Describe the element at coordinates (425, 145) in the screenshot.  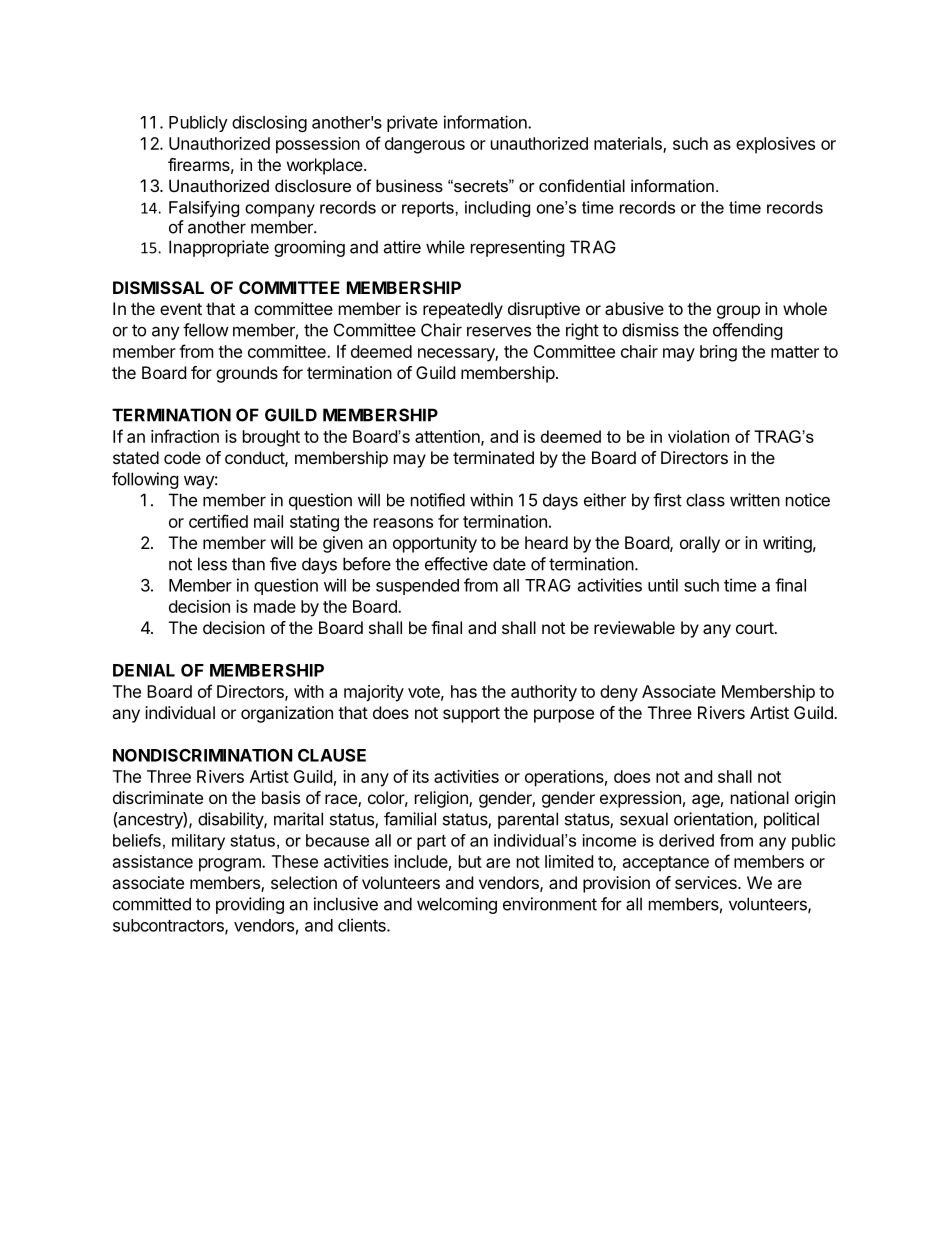
I see `dangerous` at that location.
